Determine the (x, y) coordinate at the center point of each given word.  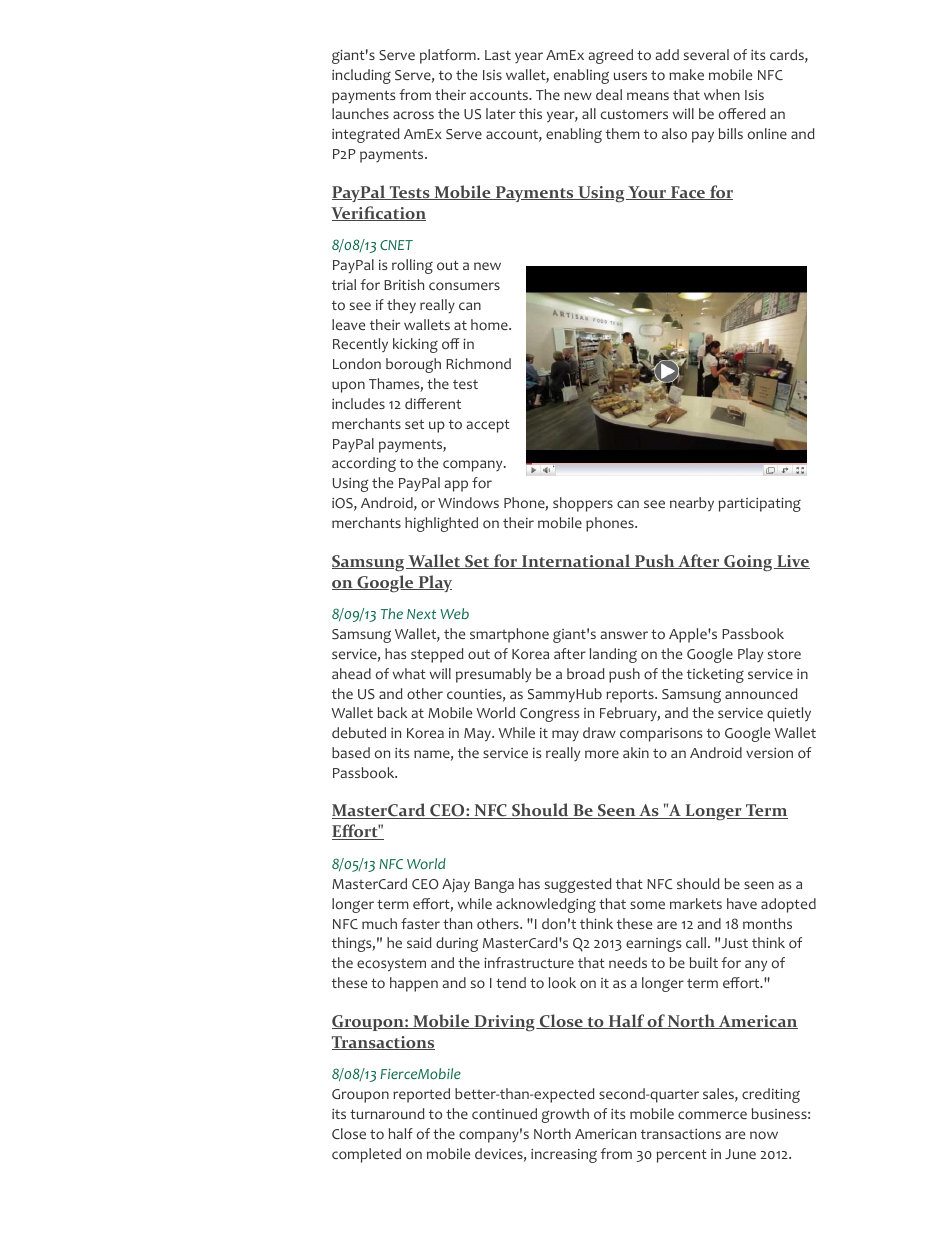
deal (609, 94)
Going (748, 563)
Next (421, 614)
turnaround (387, 1114)
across (413, 115)
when (722, 94)
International (576, 561)
